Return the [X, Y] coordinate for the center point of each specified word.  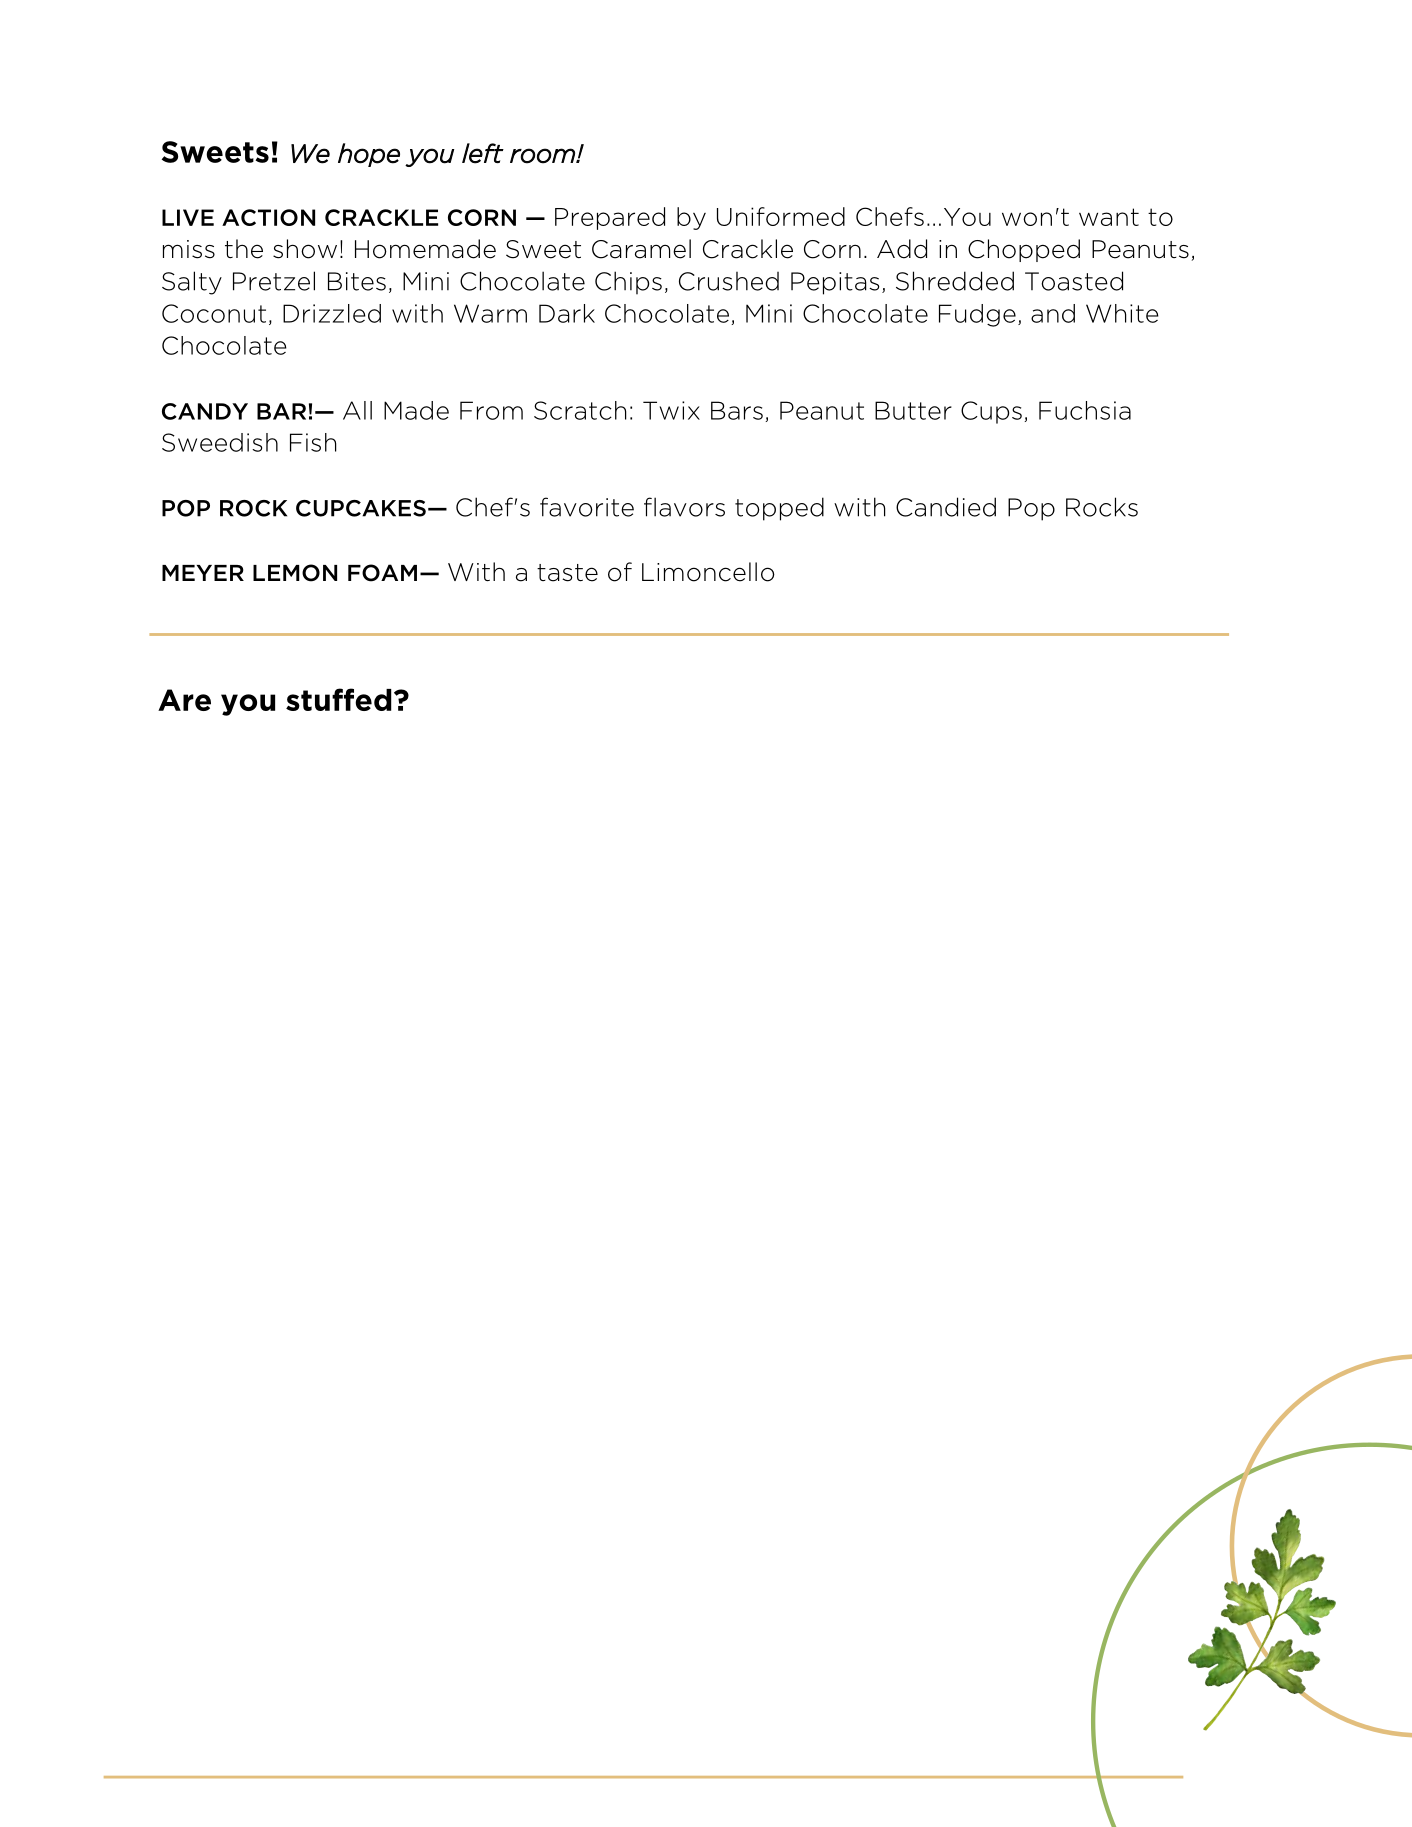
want [1109, 217]
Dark [567, 313]
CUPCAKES [361, 508]
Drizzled [332, 313]
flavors [684, 507]
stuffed [339, 699]
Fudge [977, 315]
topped [779, 509]
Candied [946, 507]
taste [567, 573]
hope [369, 155]
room [543, 156]
